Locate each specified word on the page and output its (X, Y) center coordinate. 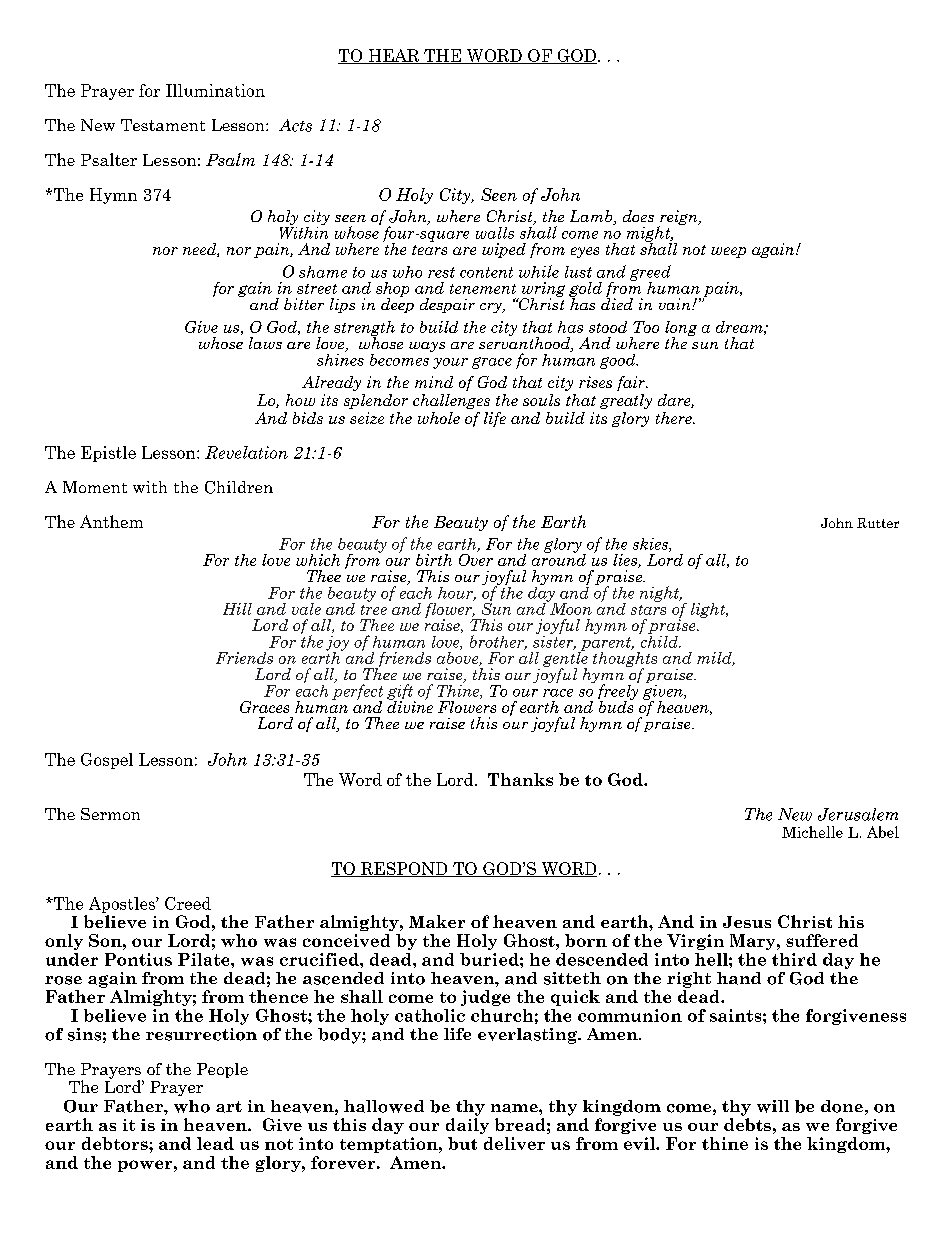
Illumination (215, 90)
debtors (116, 1143)
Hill (237, 609)
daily (467, 1126)
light (709, 610)
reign (679, 219)
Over (476, 558)
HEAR (393, 56)
